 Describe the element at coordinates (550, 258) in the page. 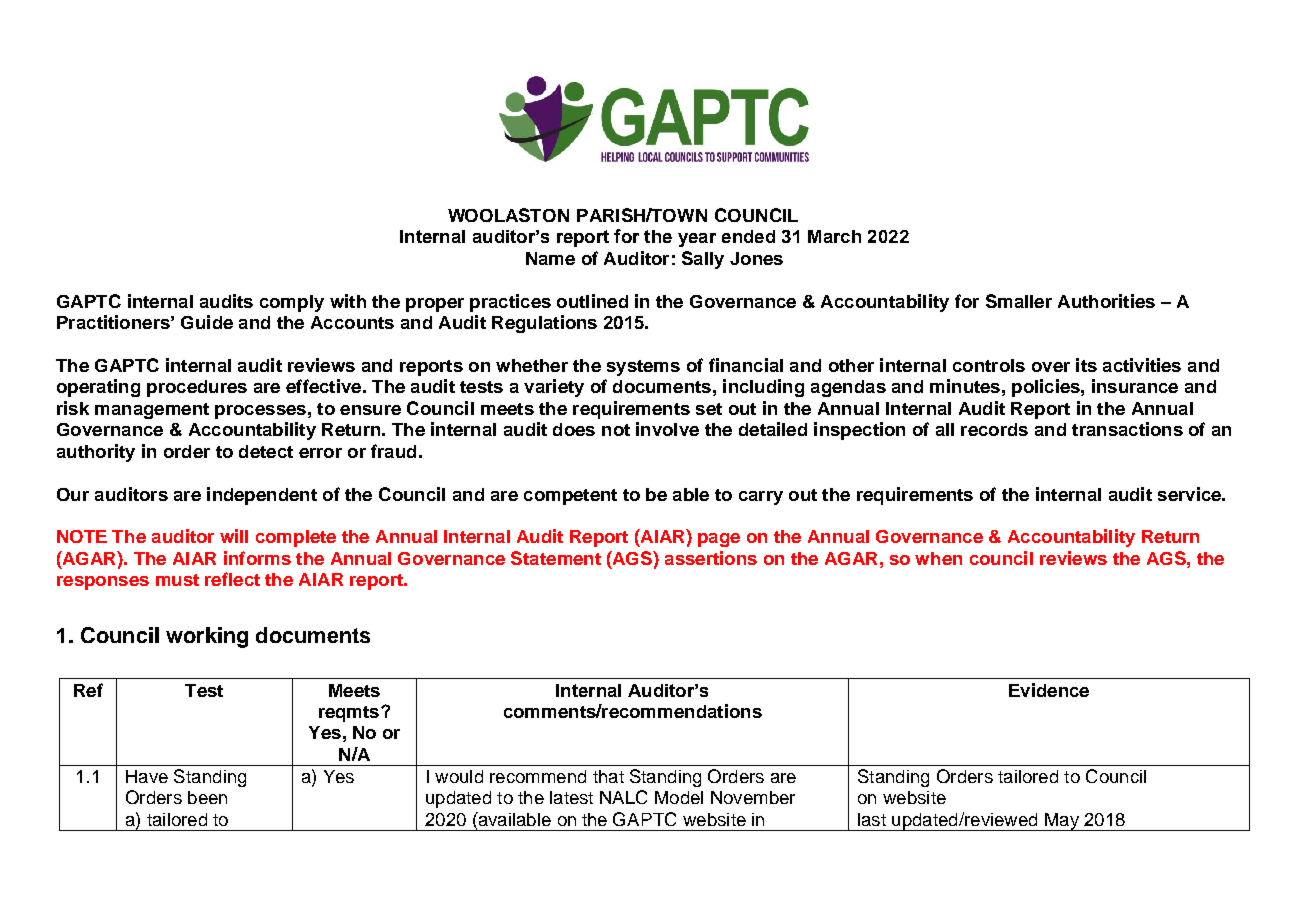

I see `Name` at that location.
